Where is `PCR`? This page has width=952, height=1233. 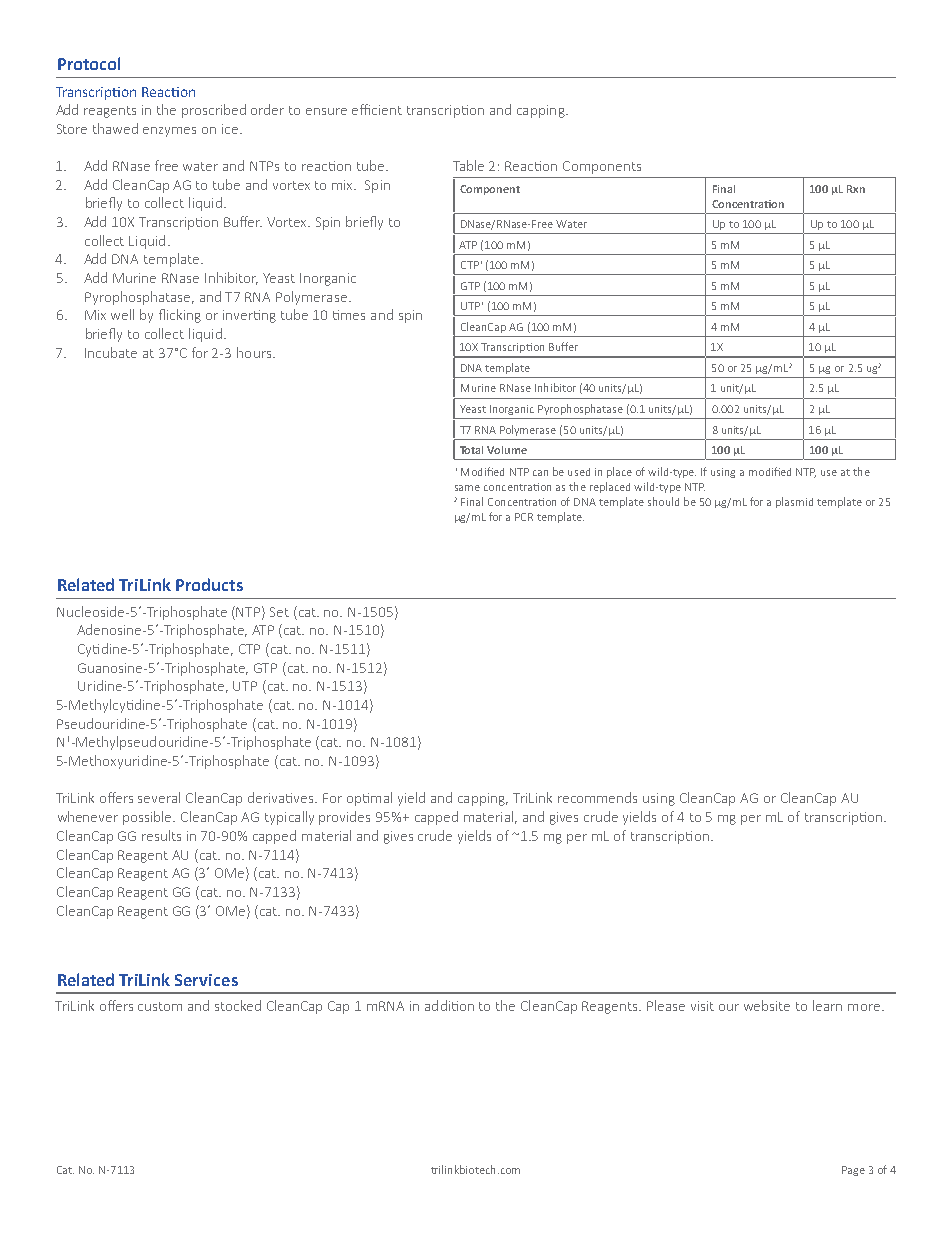 PCR is located at coordinates (524, 517).
